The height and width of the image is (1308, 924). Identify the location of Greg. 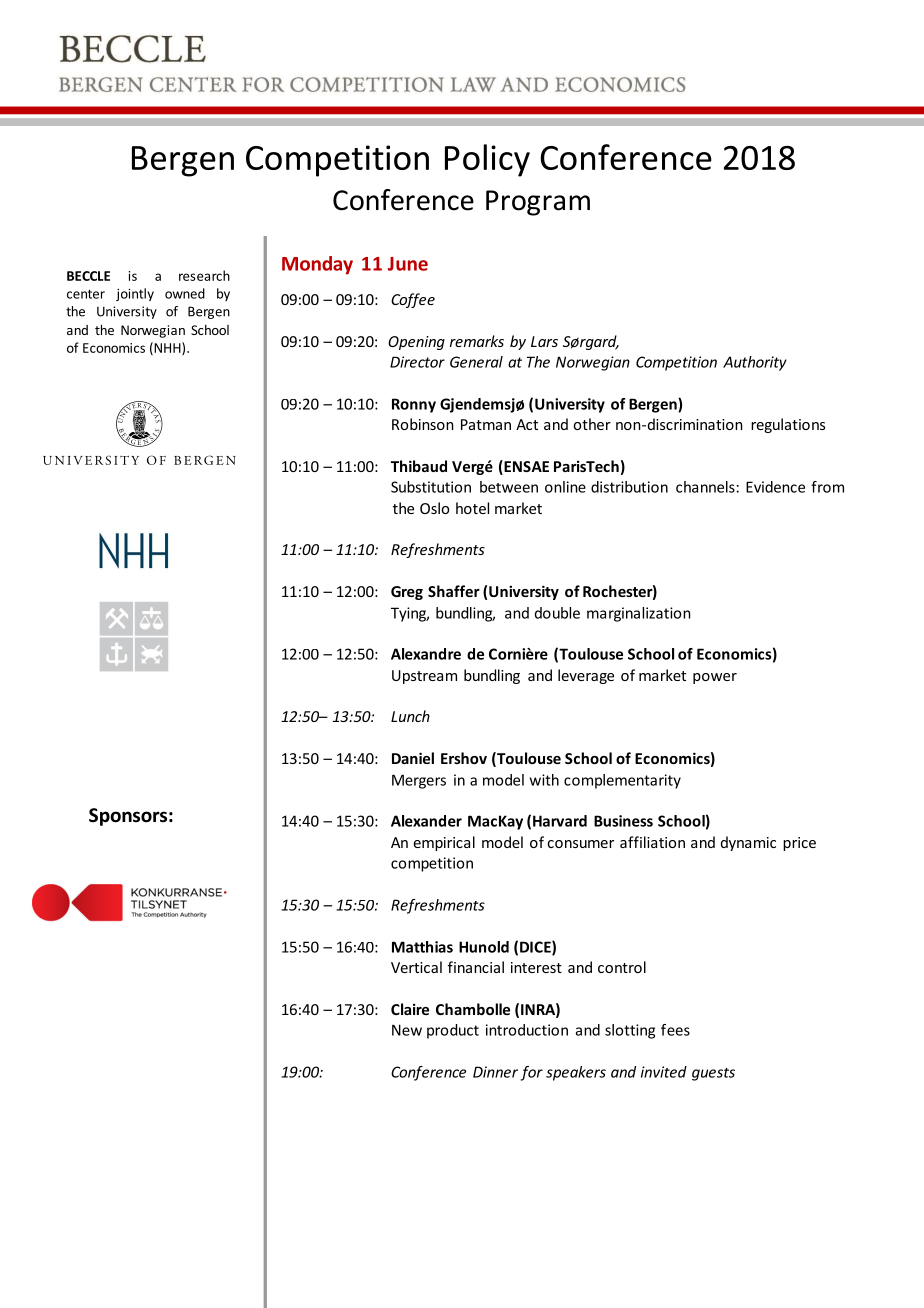
(407, 593).
